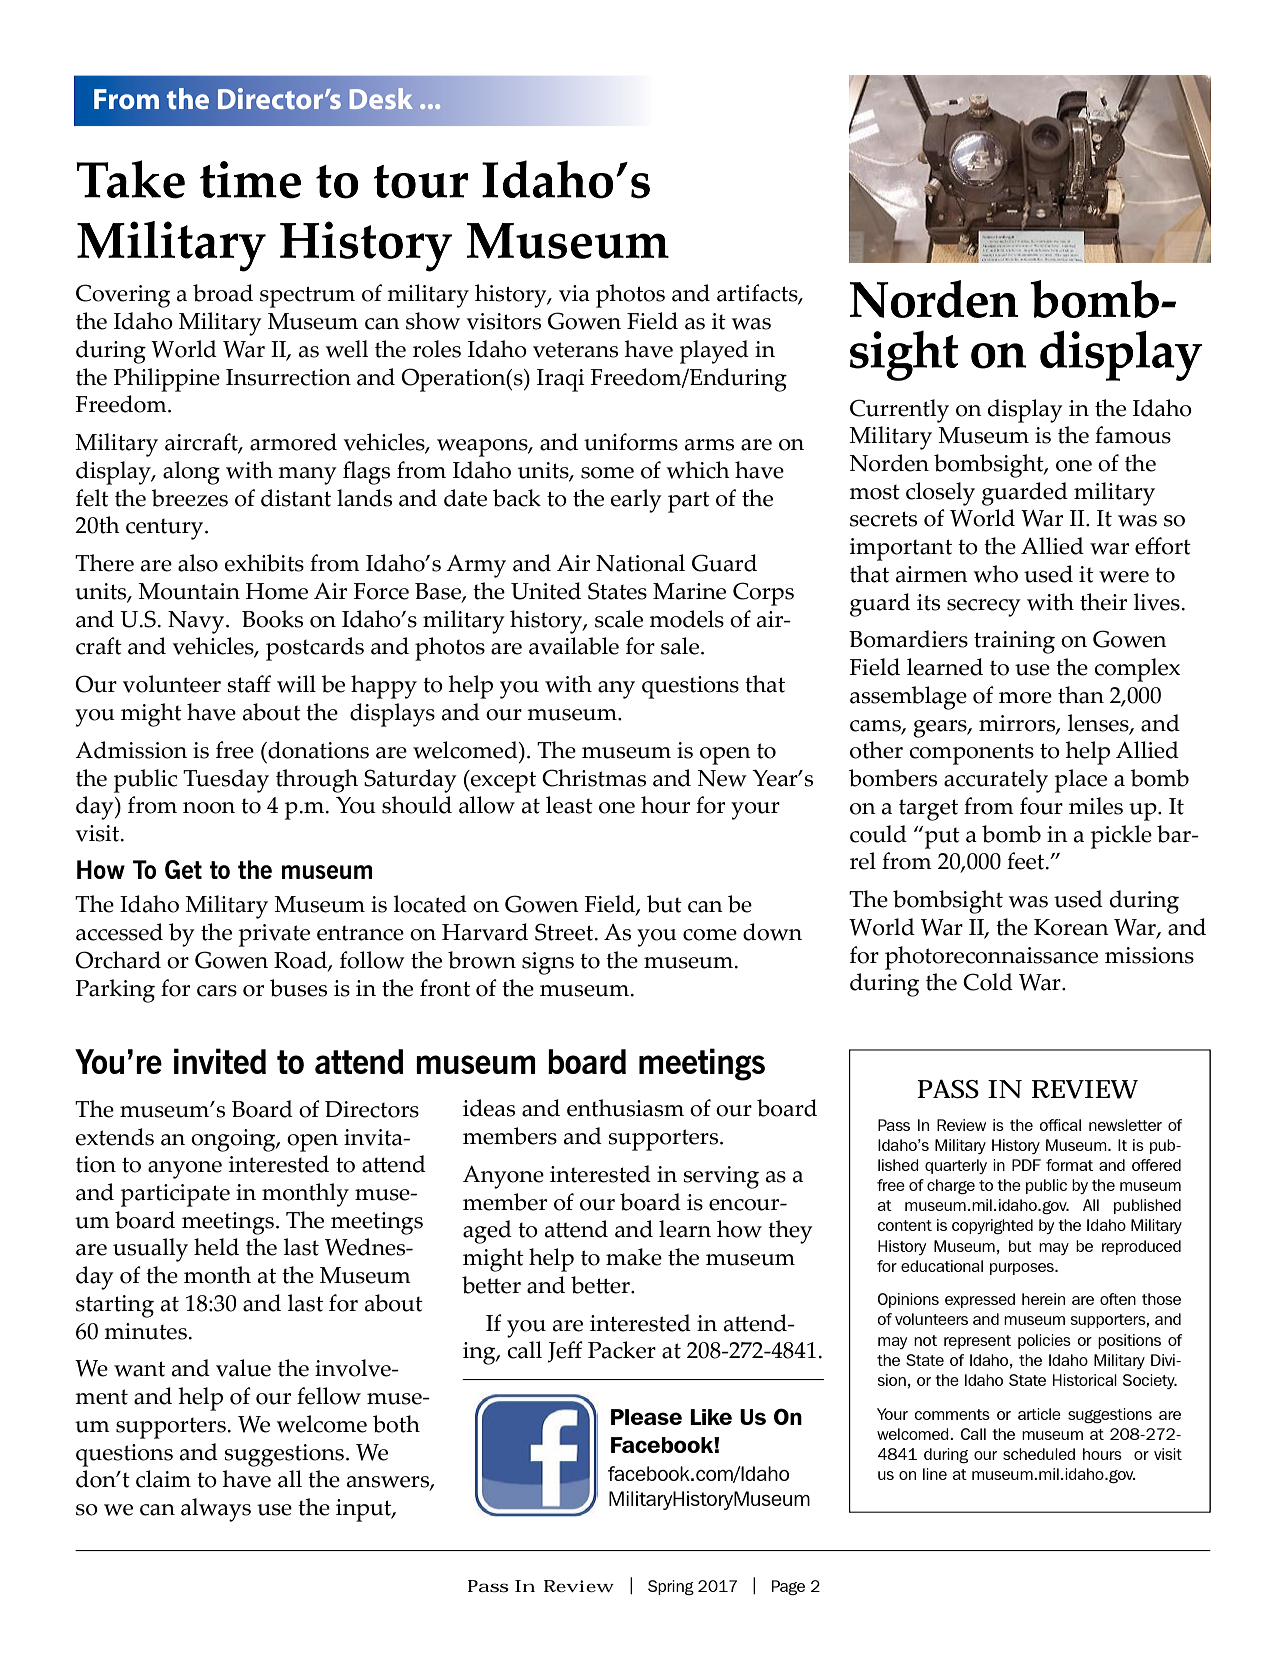 This page has height=1664, width=1286. I want to click on Spring, so click(671, 1587).
